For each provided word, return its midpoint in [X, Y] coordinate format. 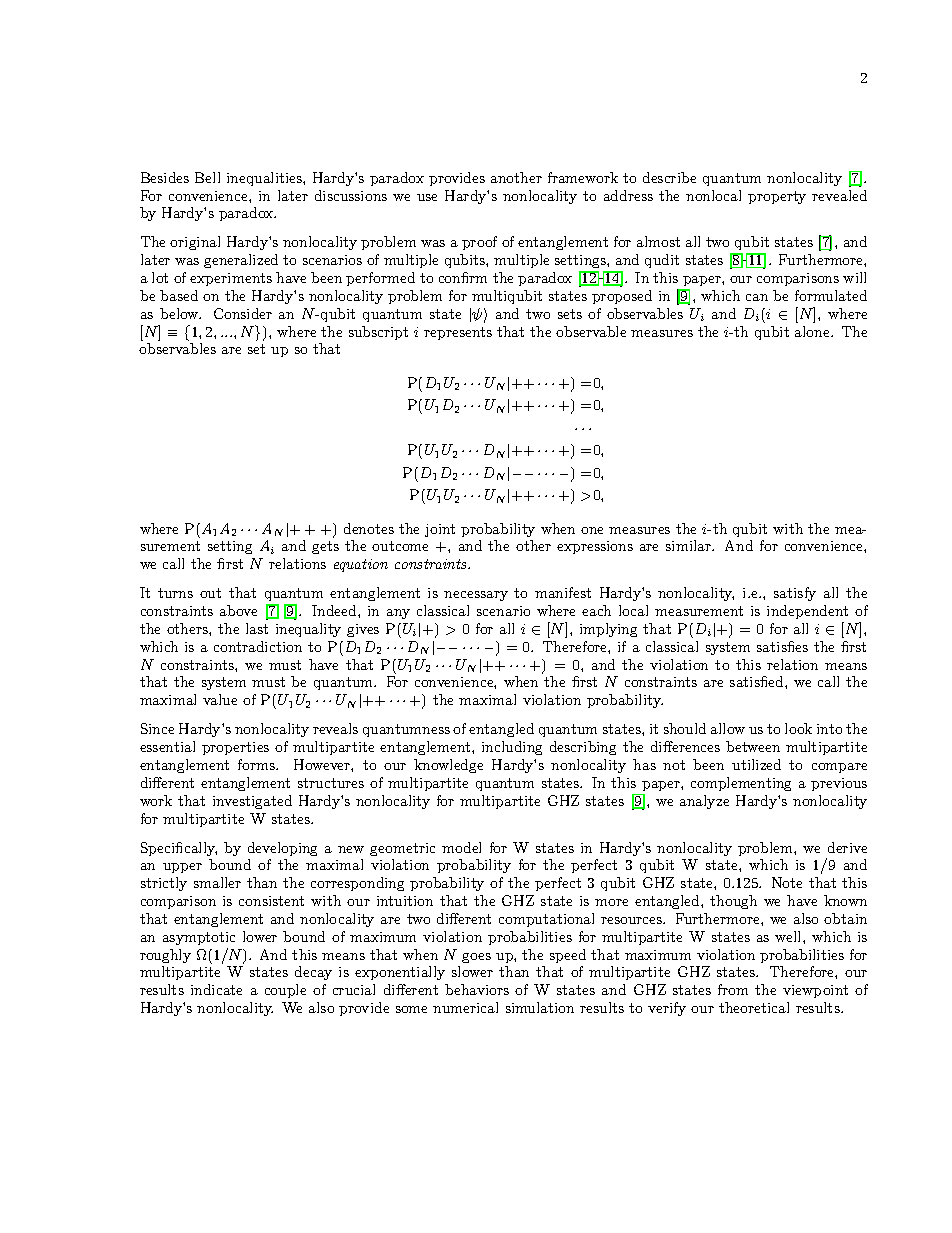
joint [440, 530]
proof [479, 243]
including [512, 748]
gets [325, 547]
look [798, 728]
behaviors [477, 989]
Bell [207, 177]
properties [235, 748]
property [777, 197]
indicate [216, 989]
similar [689, 545]
